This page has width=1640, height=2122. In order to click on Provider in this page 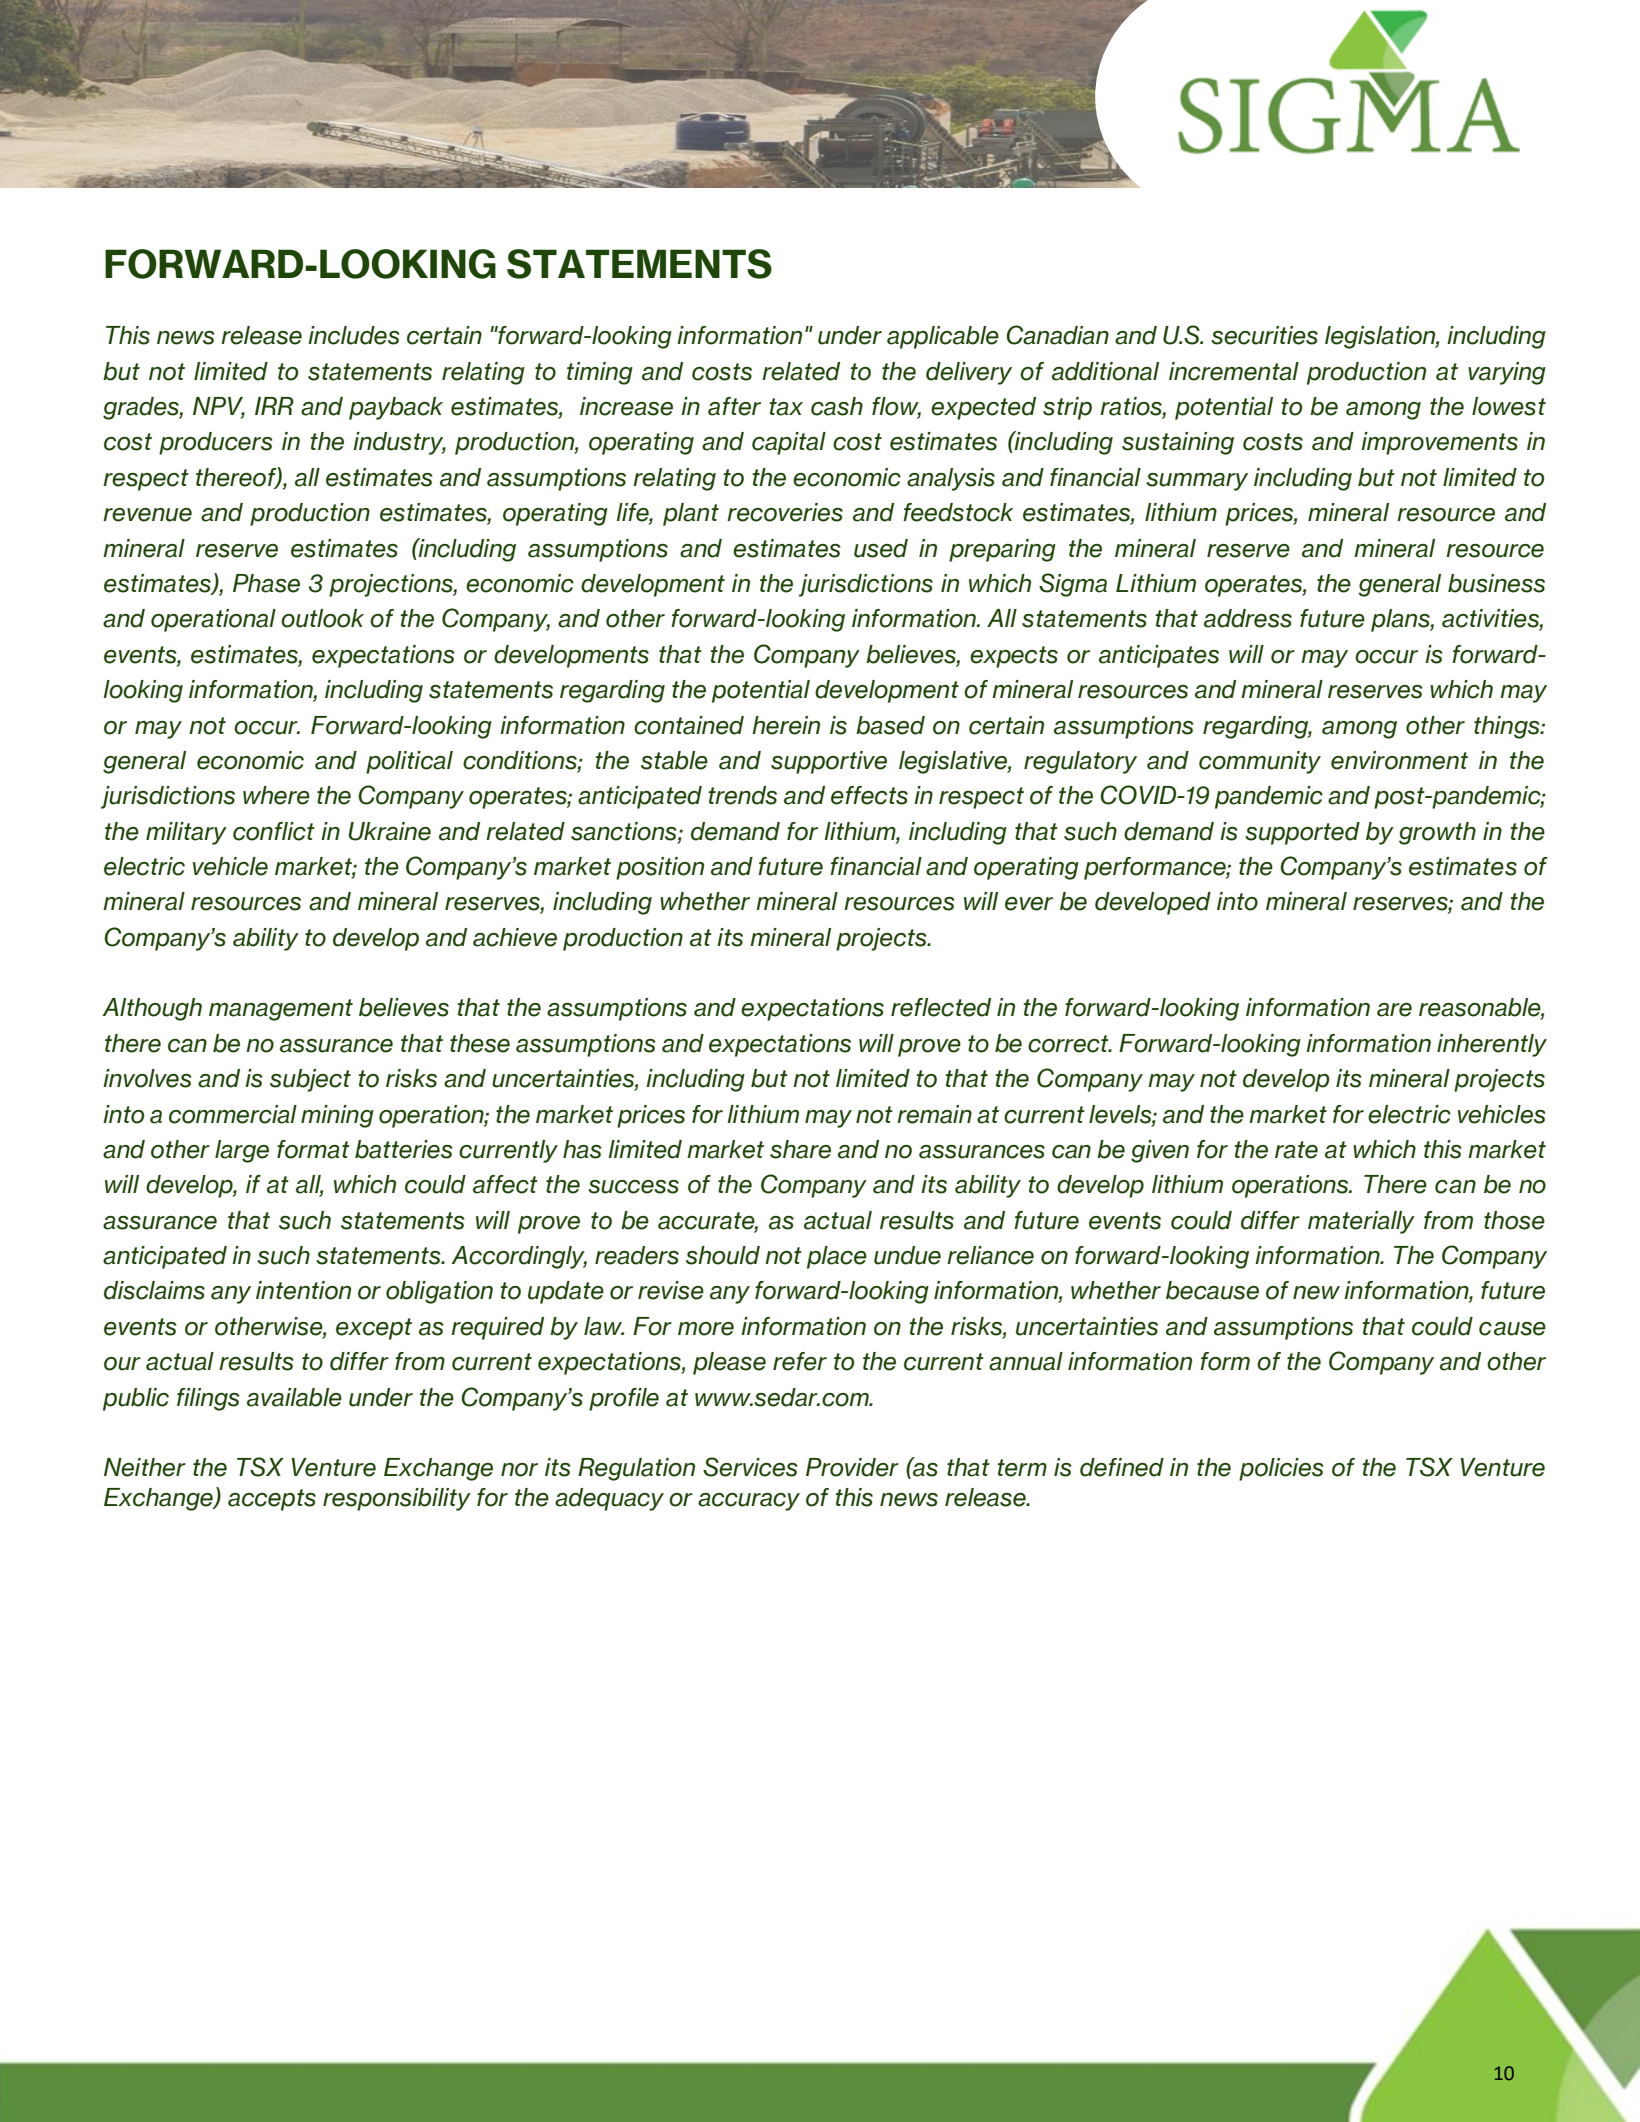, I will do `click(852, 1467)`.
